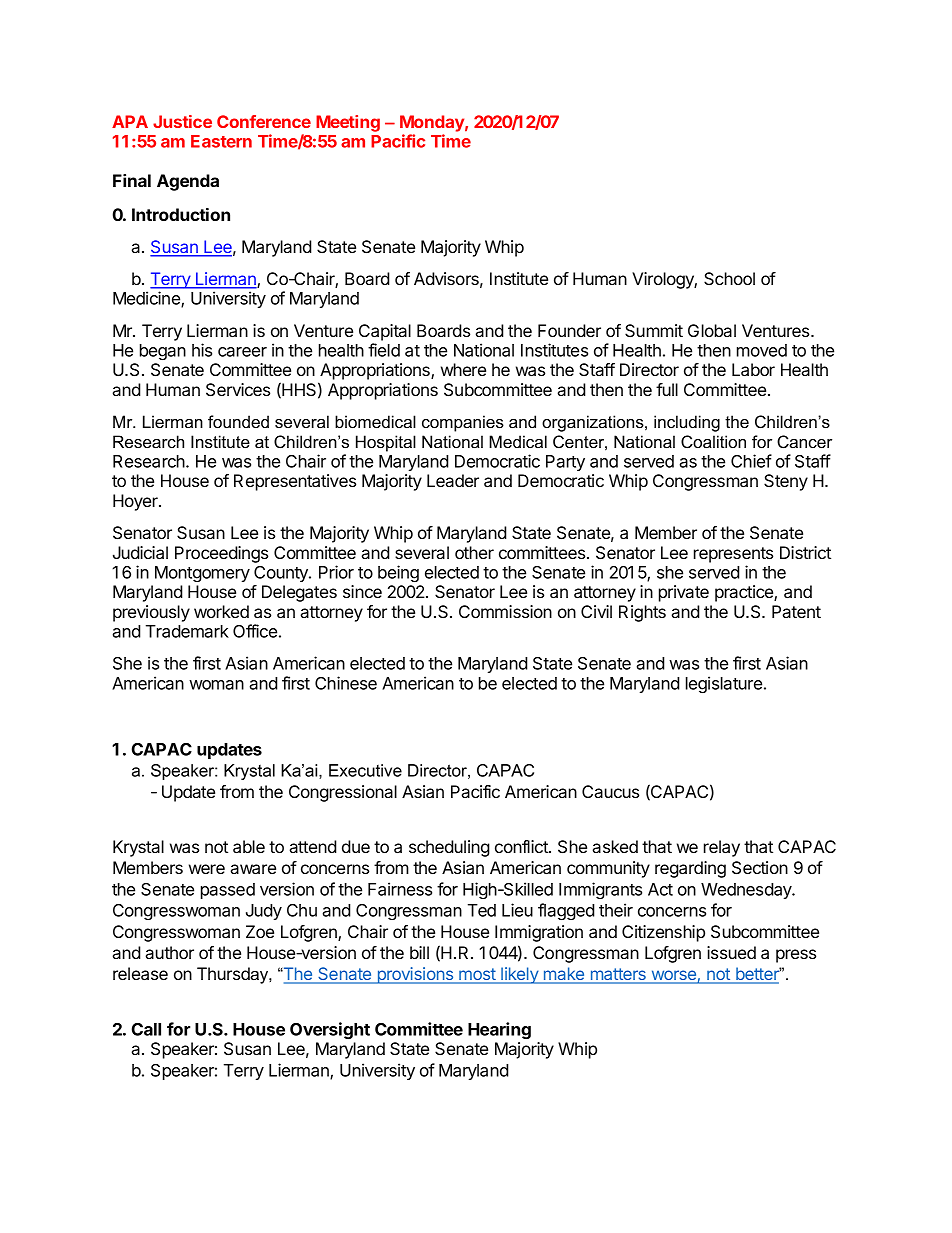 The height and width of the screenshot is (1233, 952). What do you see at coordinates (463, 369) in the screenshot?
I see `where` at bounding box center [463, 369].
